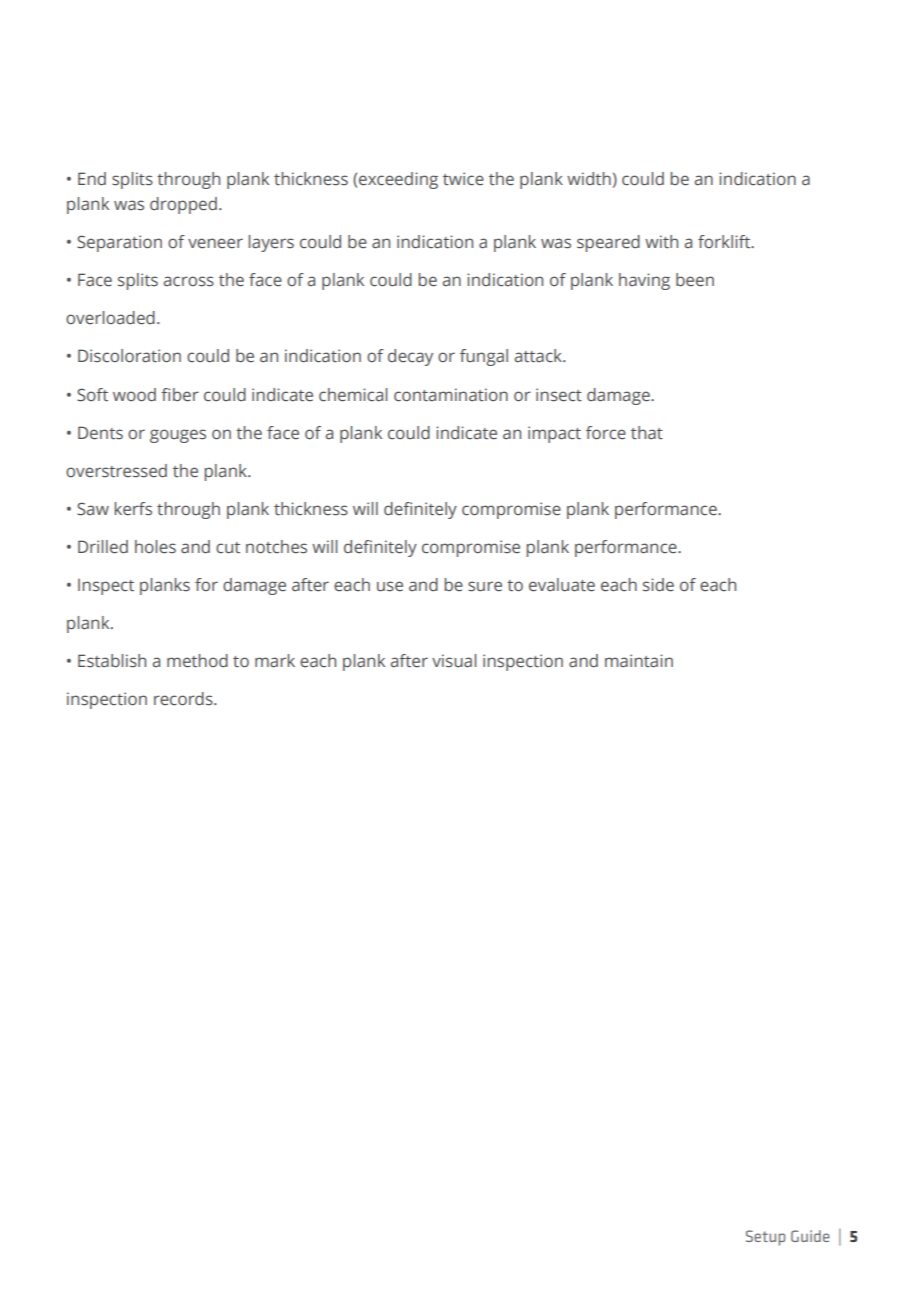 Image resolution: width=924 pixels, height=1308 pixels. I want to click on Setup, so click(765, 1238).
